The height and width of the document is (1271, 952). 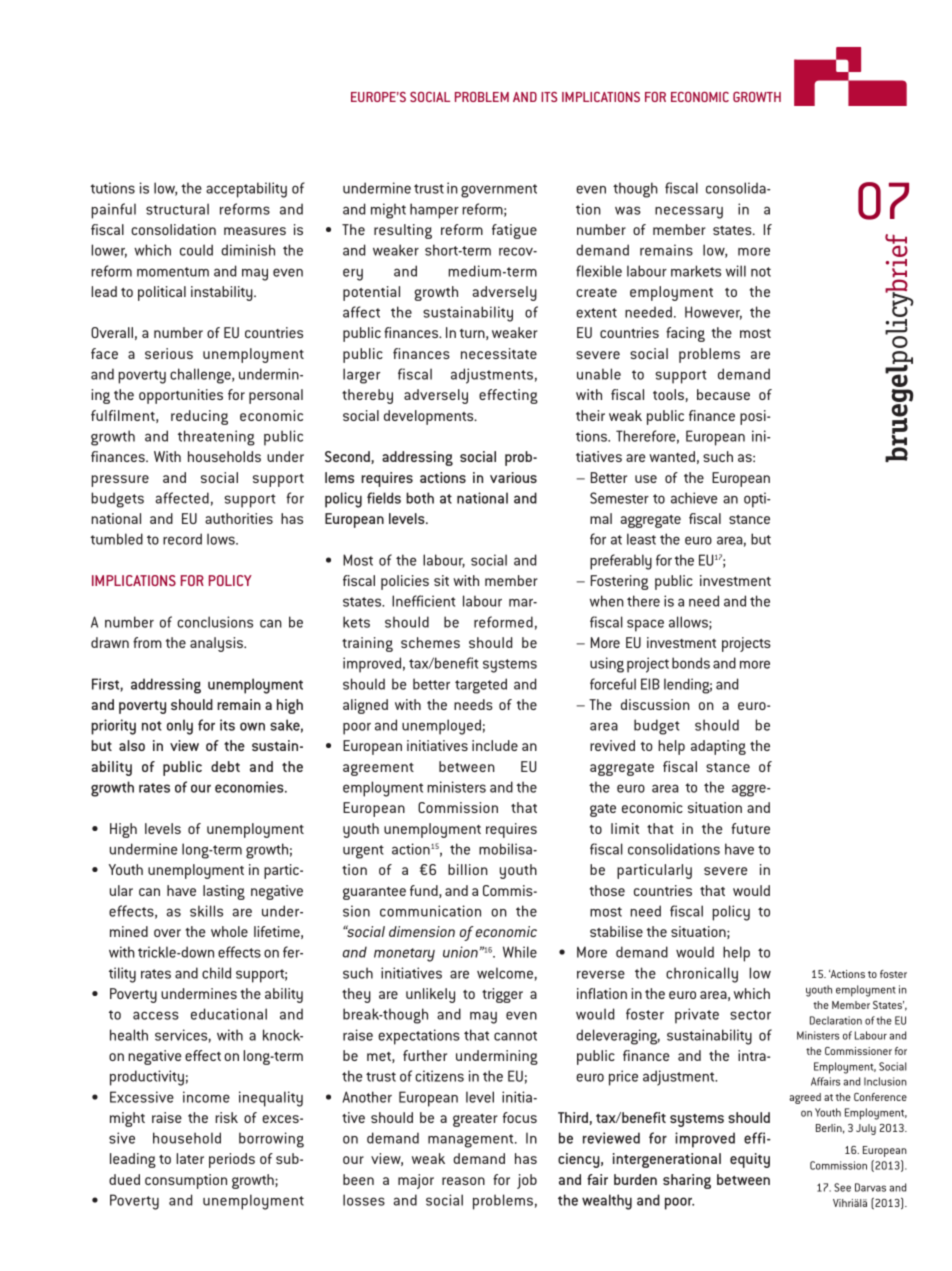 What do you see at coordinates (196, 250) in the document?
I see `could` at bounding box center [196, 250].
